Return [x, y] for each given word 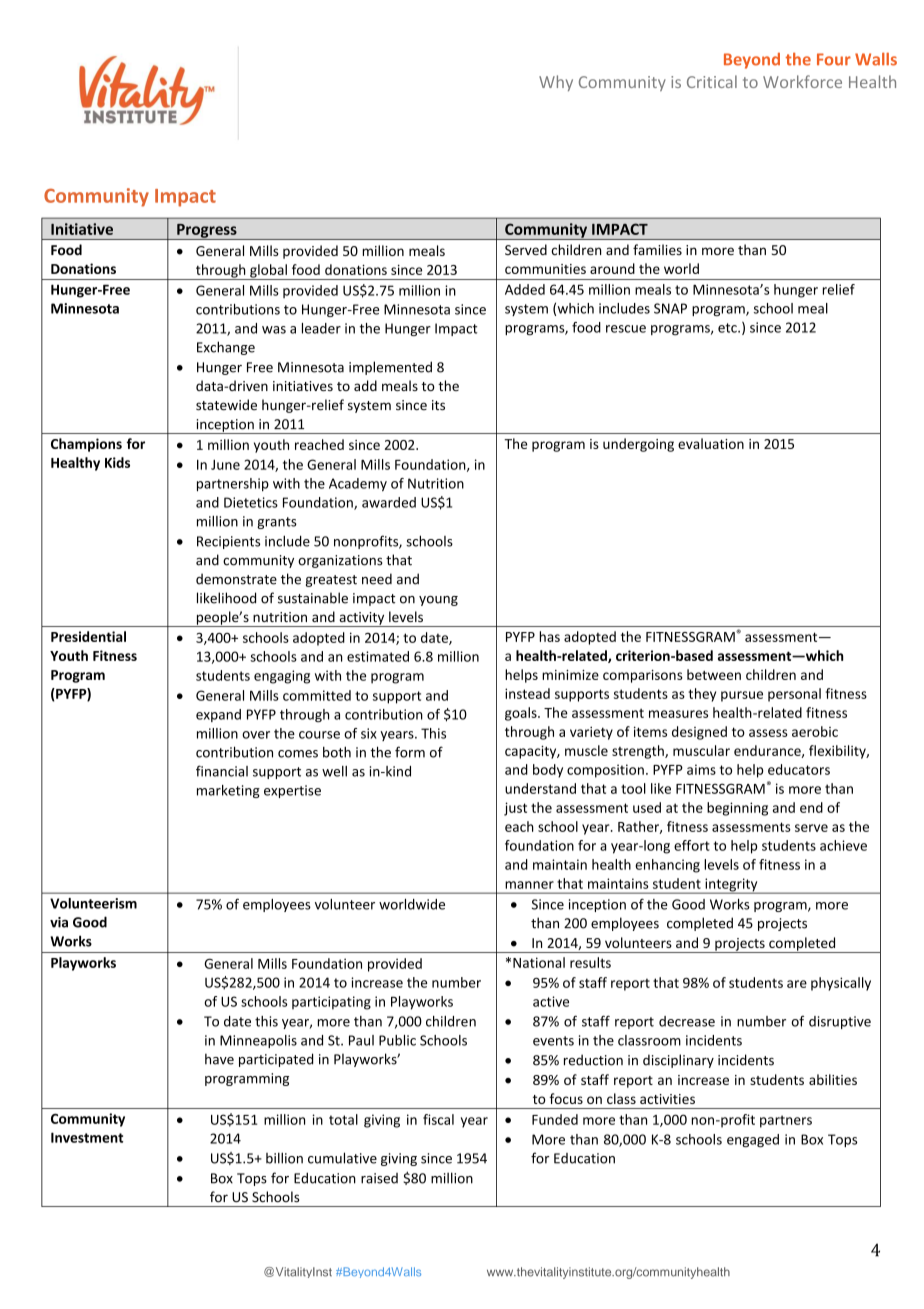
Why [556, 83]
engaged [753, 1140]
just [515, 809]
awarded [389, 502]
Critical [712, 81]
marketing [228, 791]
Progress [207, 231]
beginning [737, 809]
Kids [117, 462]
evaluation [711, 443]
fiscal [438, 1119]
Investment [87, 1137]
